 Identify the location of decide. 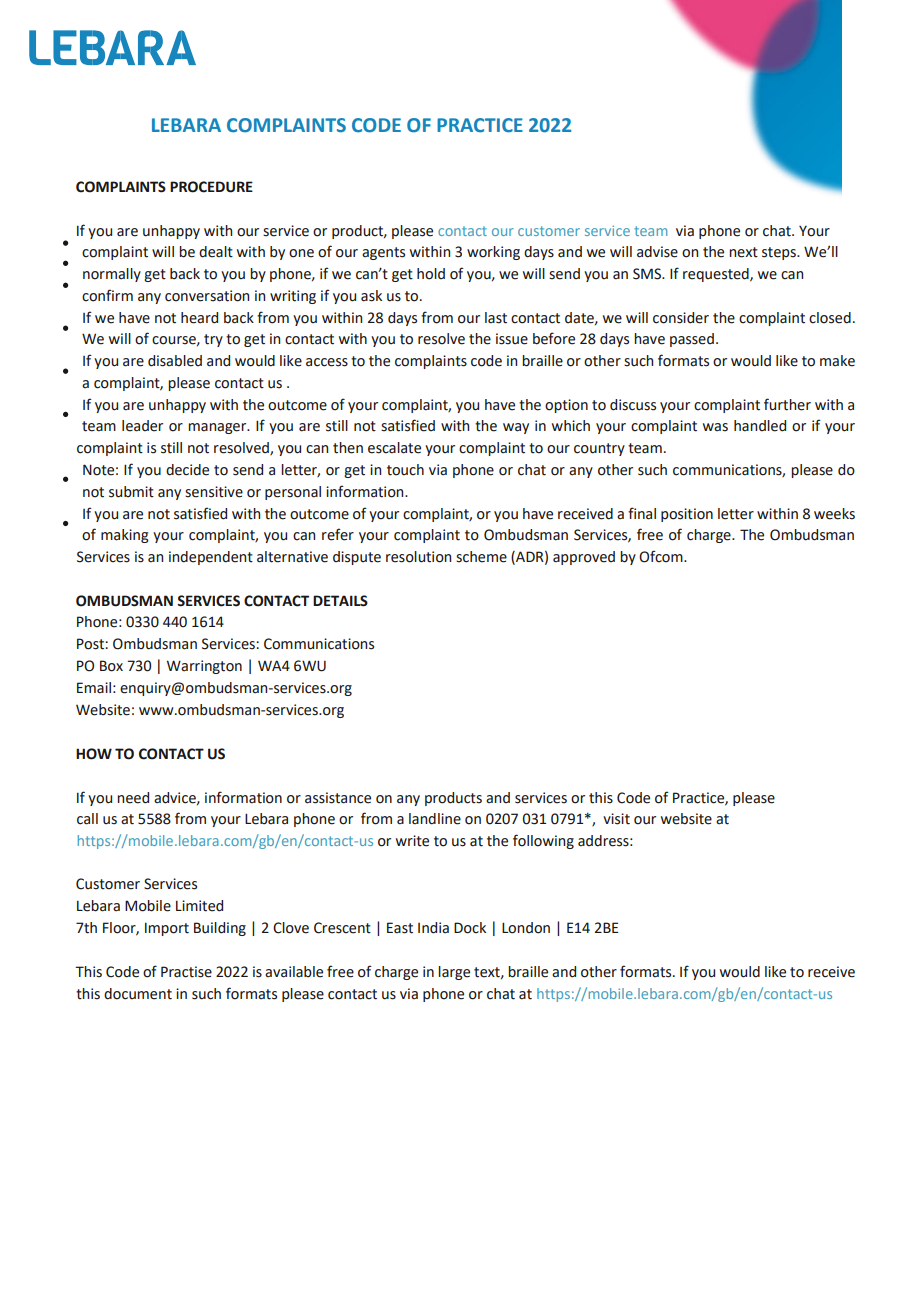
(187, 470).
